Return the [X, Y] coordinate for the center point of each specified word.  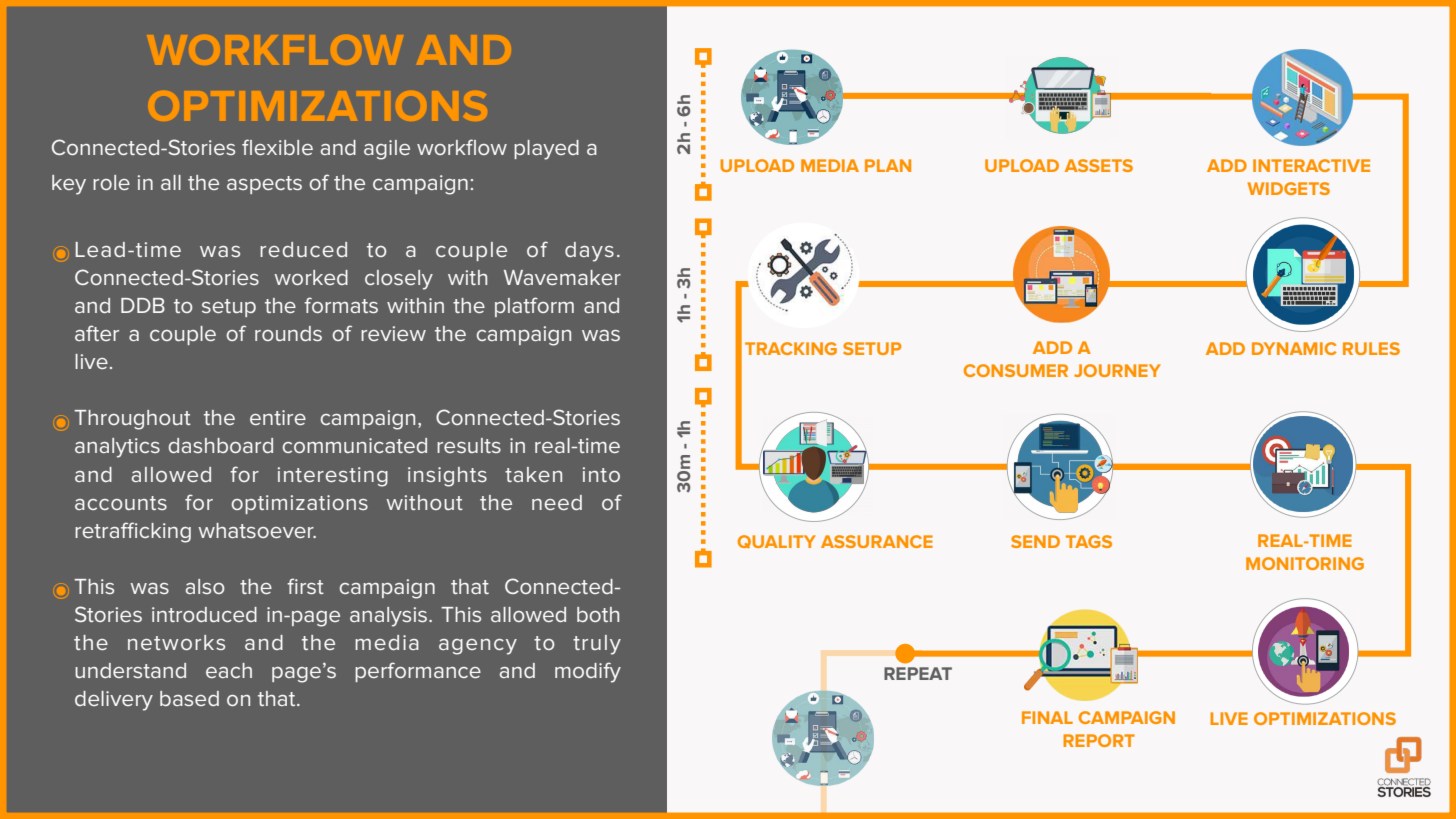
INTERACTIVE [1311, 165]
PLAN [888, 165]
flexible [277, 147]
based [189, 698]
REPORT [1099, 740]
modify [588, 672]
